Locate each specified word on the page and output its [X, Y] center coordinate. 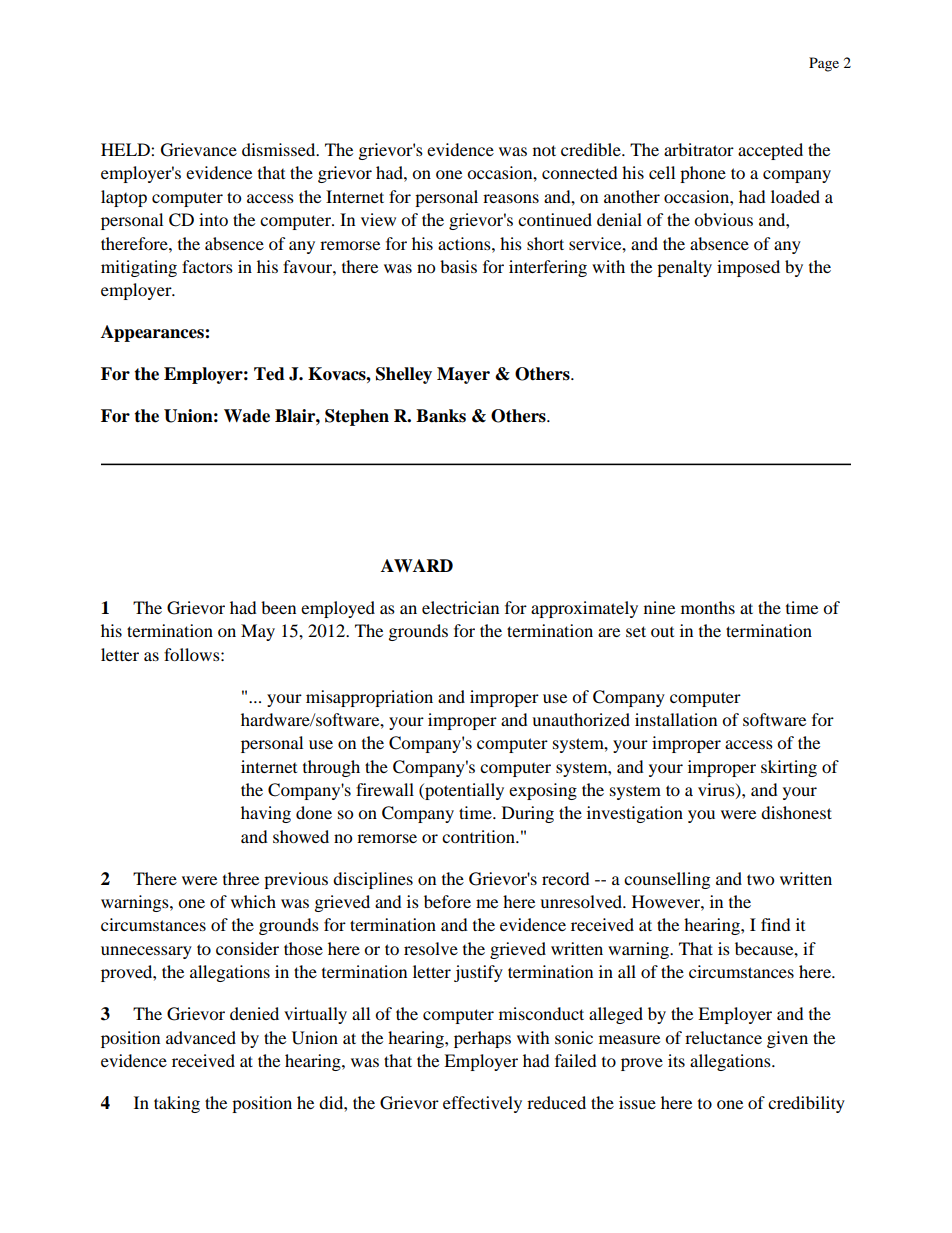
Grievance [199, 150]
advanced [201, 1037]
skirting [789, 768]
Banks [441, 416]
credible [592, 149]
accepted [770, 151]
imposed [748, 268]
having [266, 814]
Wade [247, 416]
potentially [463, 791]
